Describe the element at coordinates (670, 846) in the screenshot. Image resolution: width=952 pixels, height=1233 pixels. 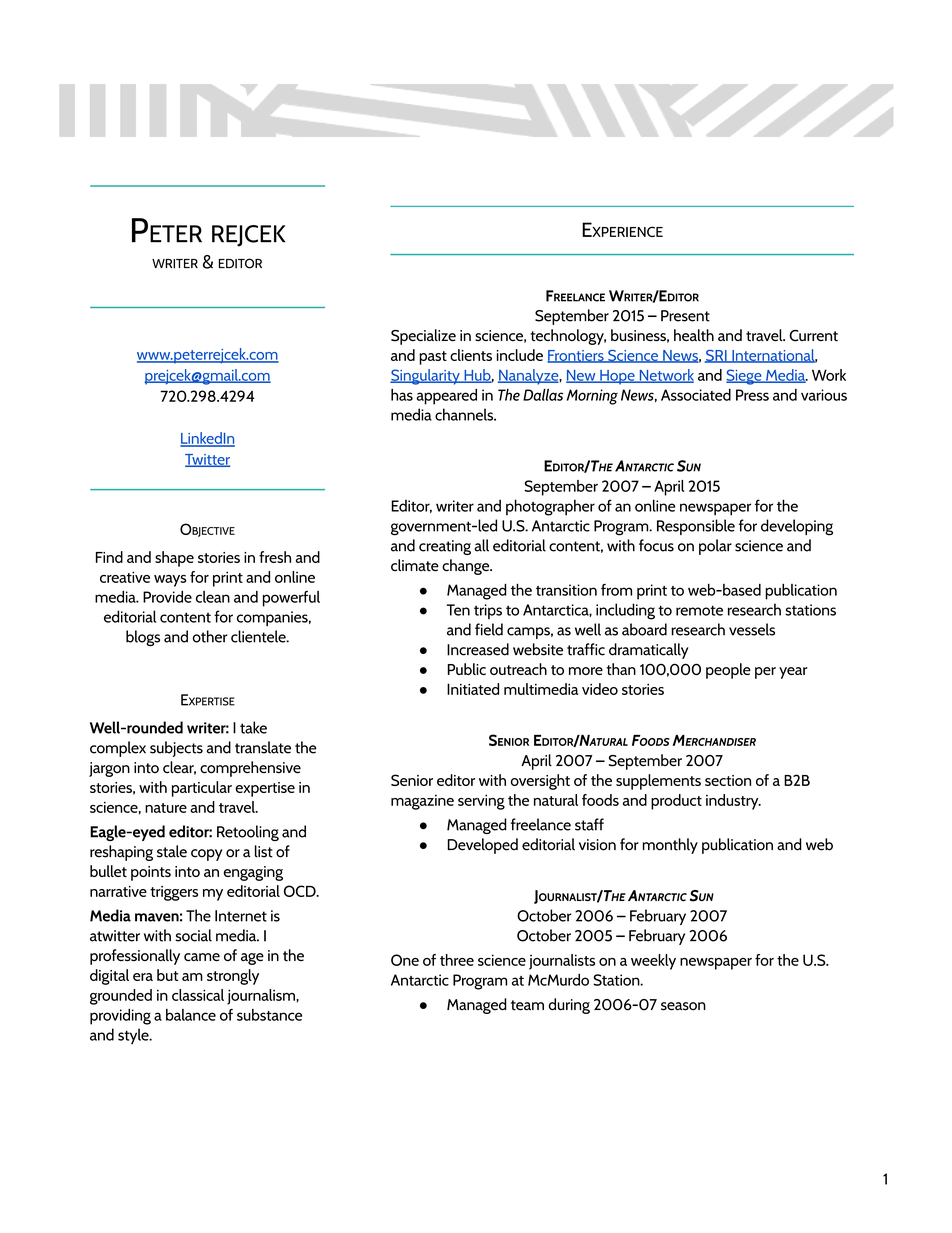
I see `monthly` at that location.
